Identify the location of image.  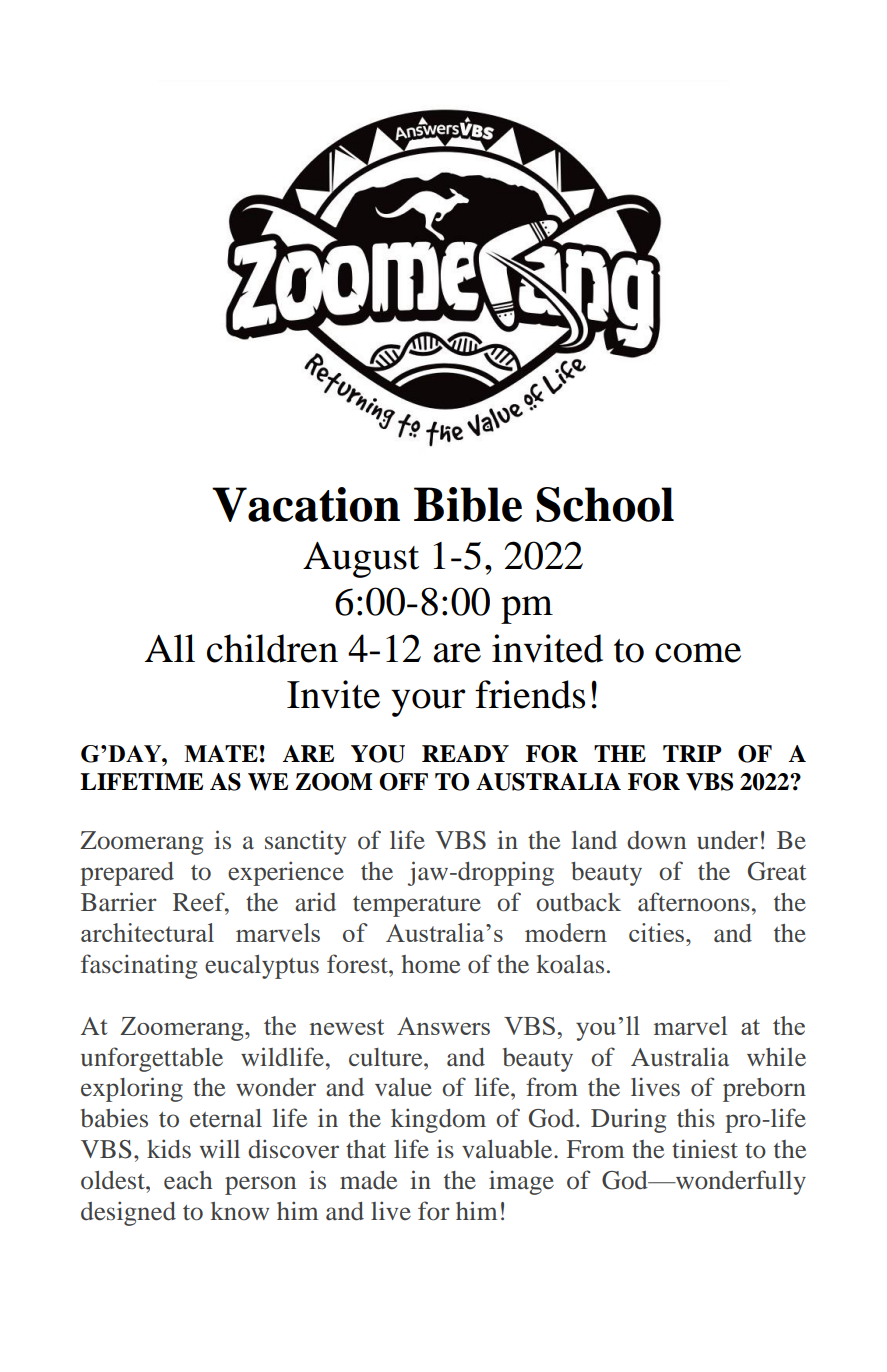
(521, 1182).
